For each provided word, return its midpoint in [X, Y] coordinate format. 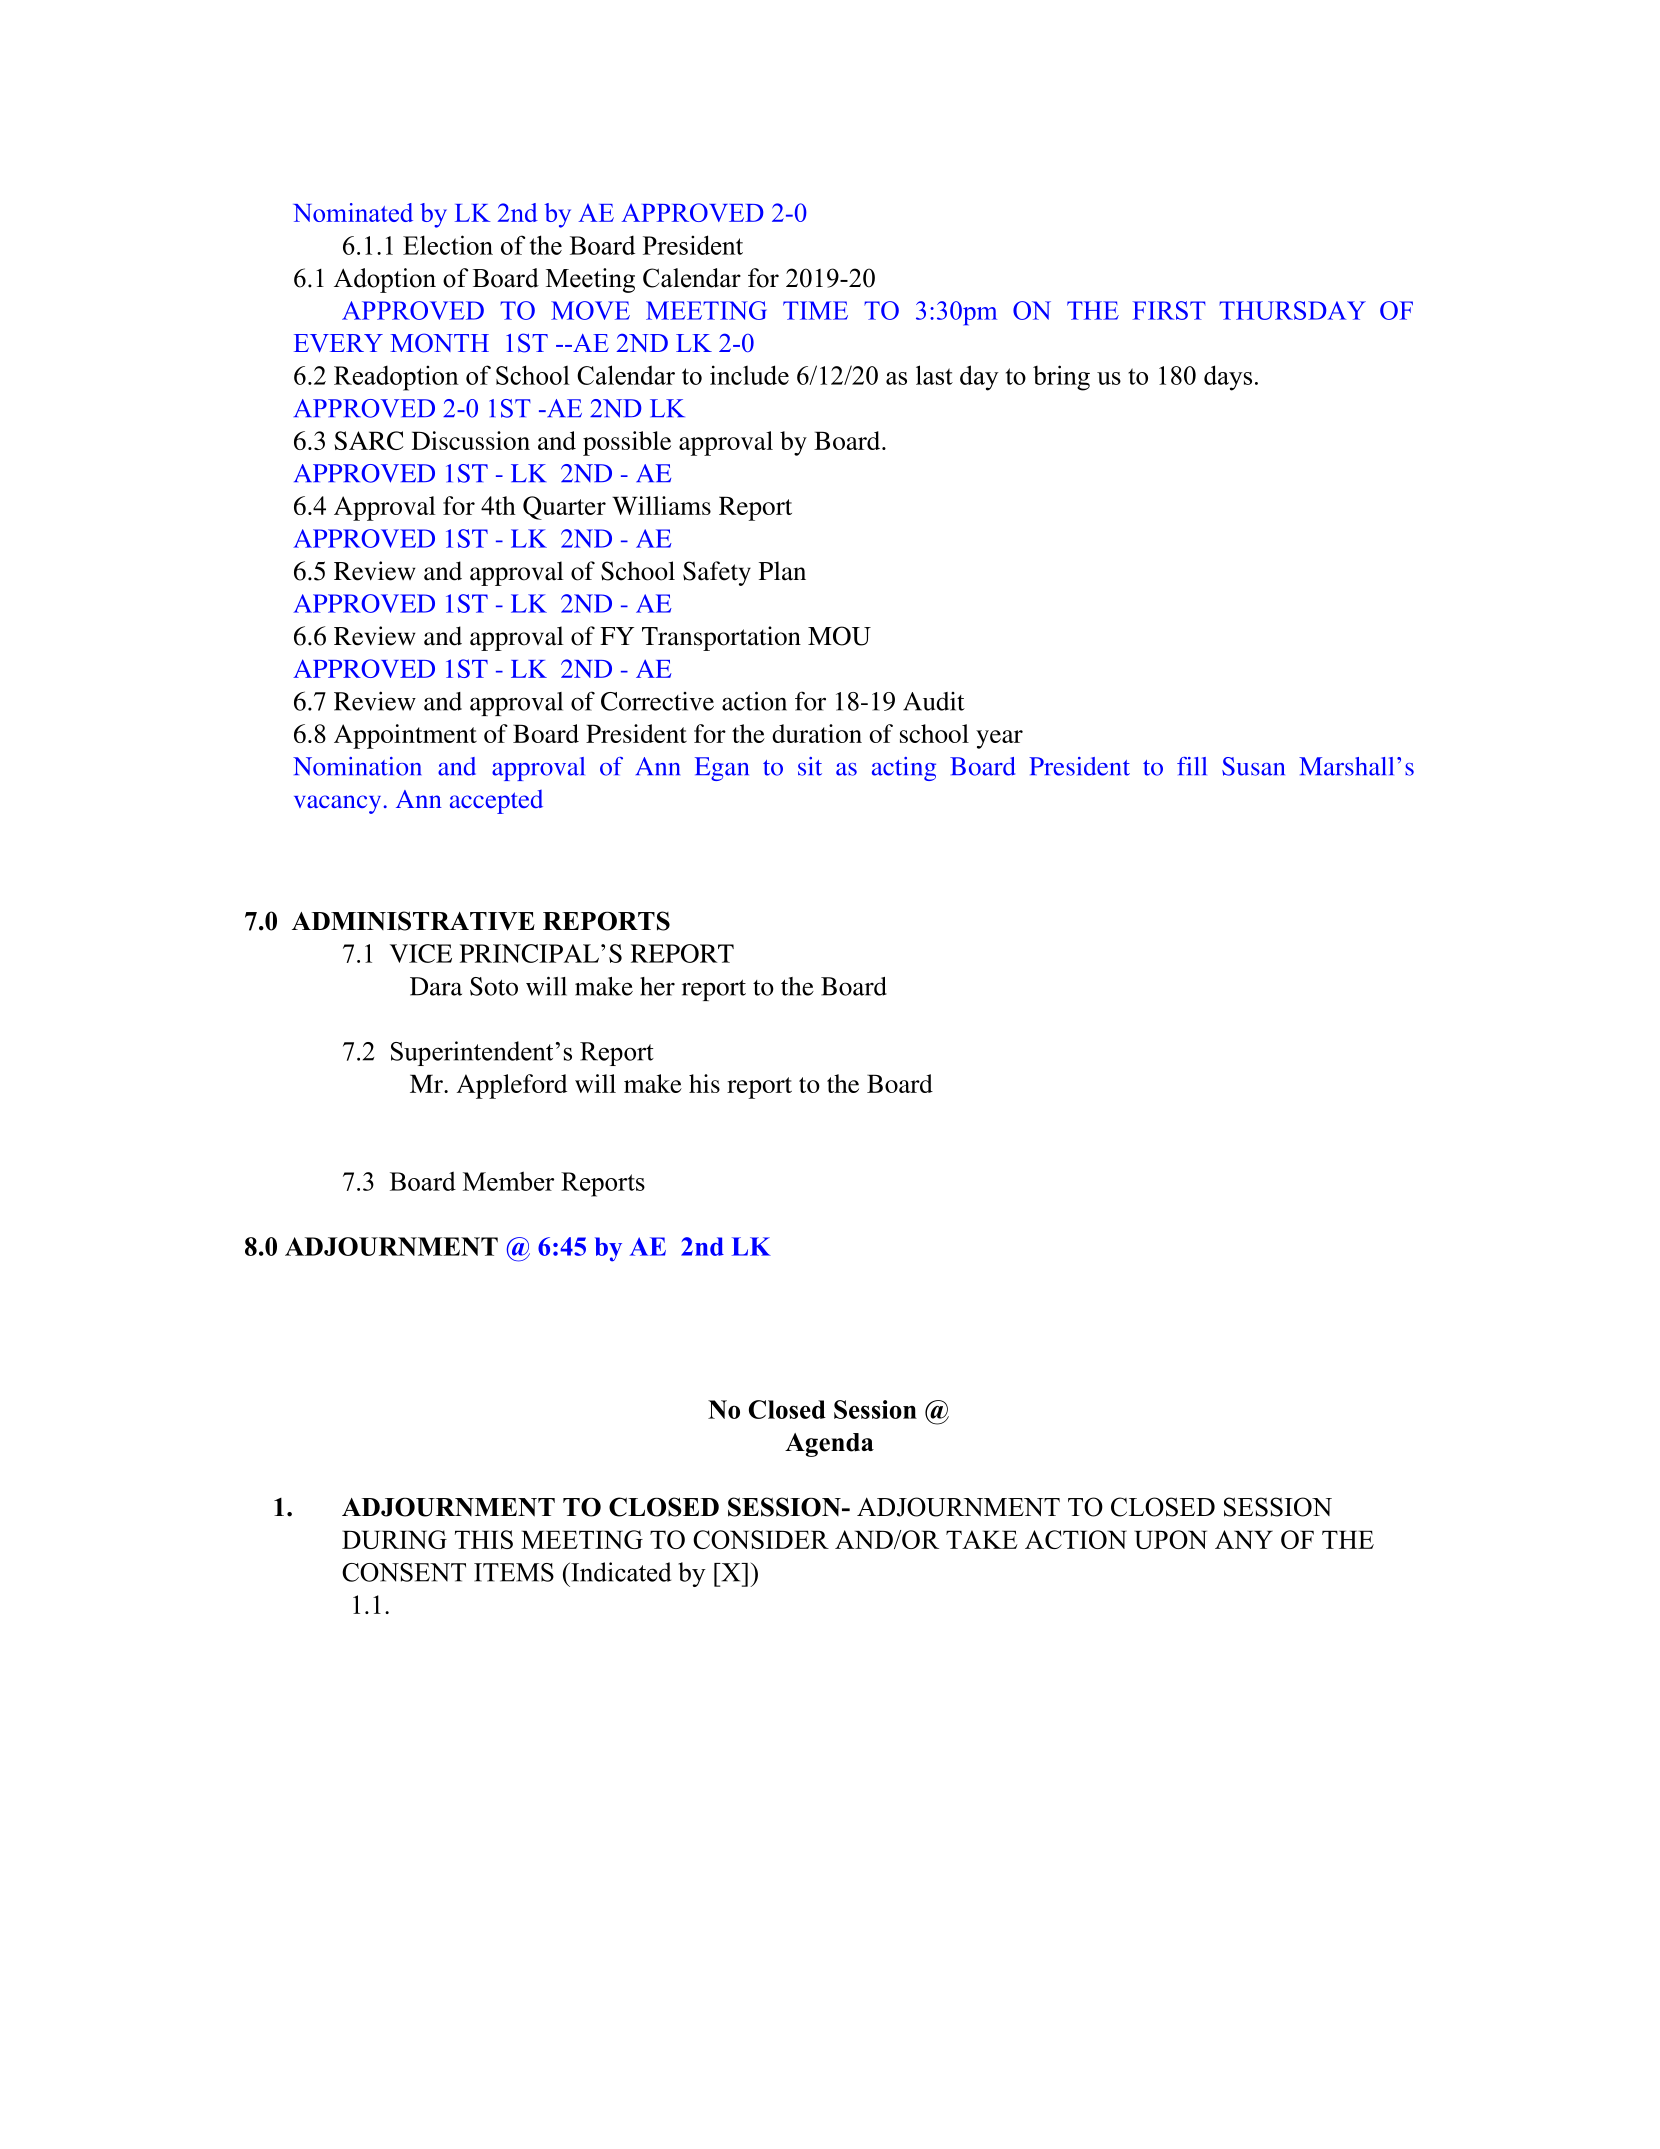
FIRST [1169, 310]
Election [448, 245]
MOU [839, 636]
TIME [815, 310]
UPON [1170, 1539]
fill [1192, 766]
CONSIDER [761, 1539]
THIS [484, 1539]
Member [508, 1181]
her [657, 986]
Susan [1253, 766]
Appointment [405, 736]
